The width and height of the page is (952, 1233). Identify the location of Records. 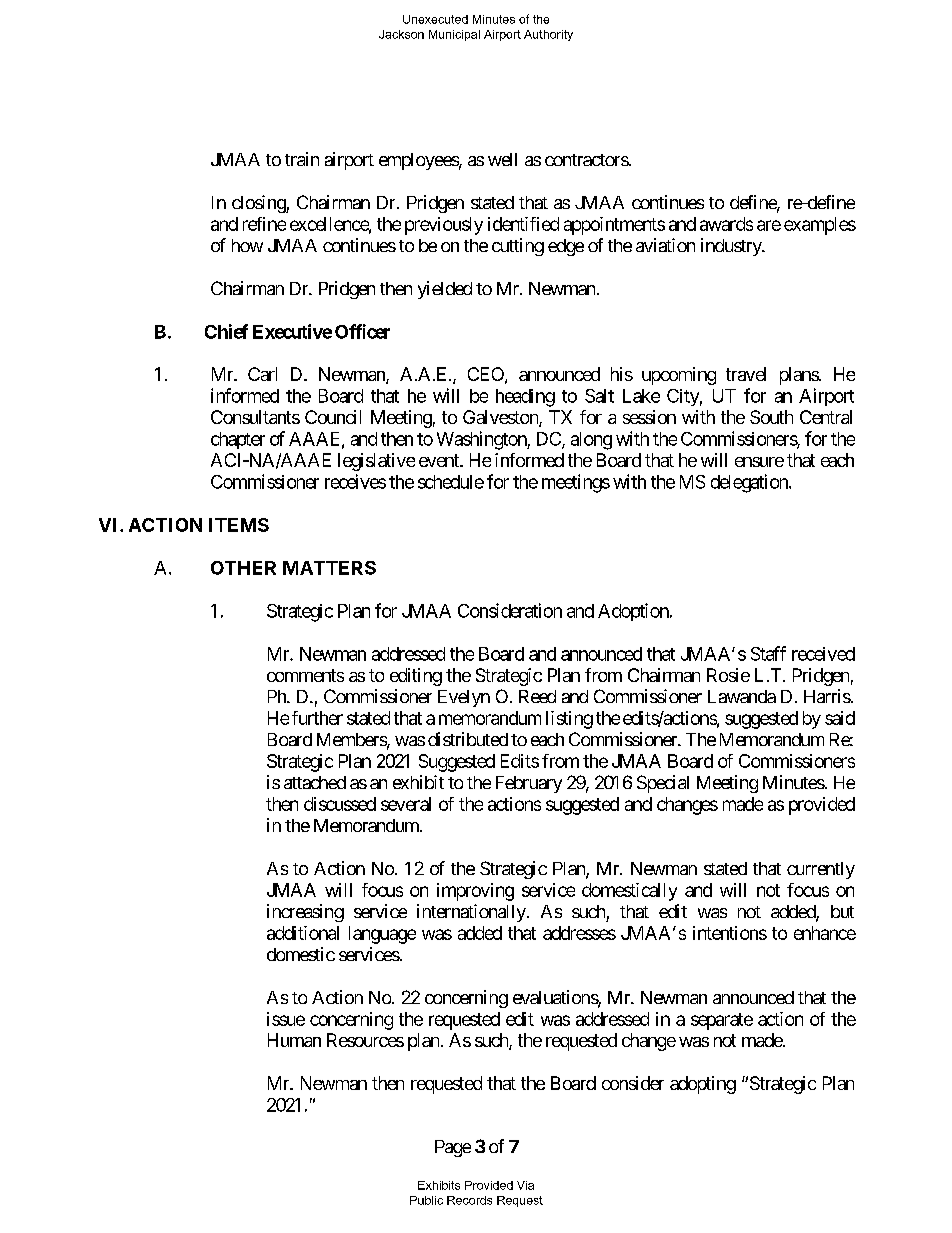
(469, 1200).
